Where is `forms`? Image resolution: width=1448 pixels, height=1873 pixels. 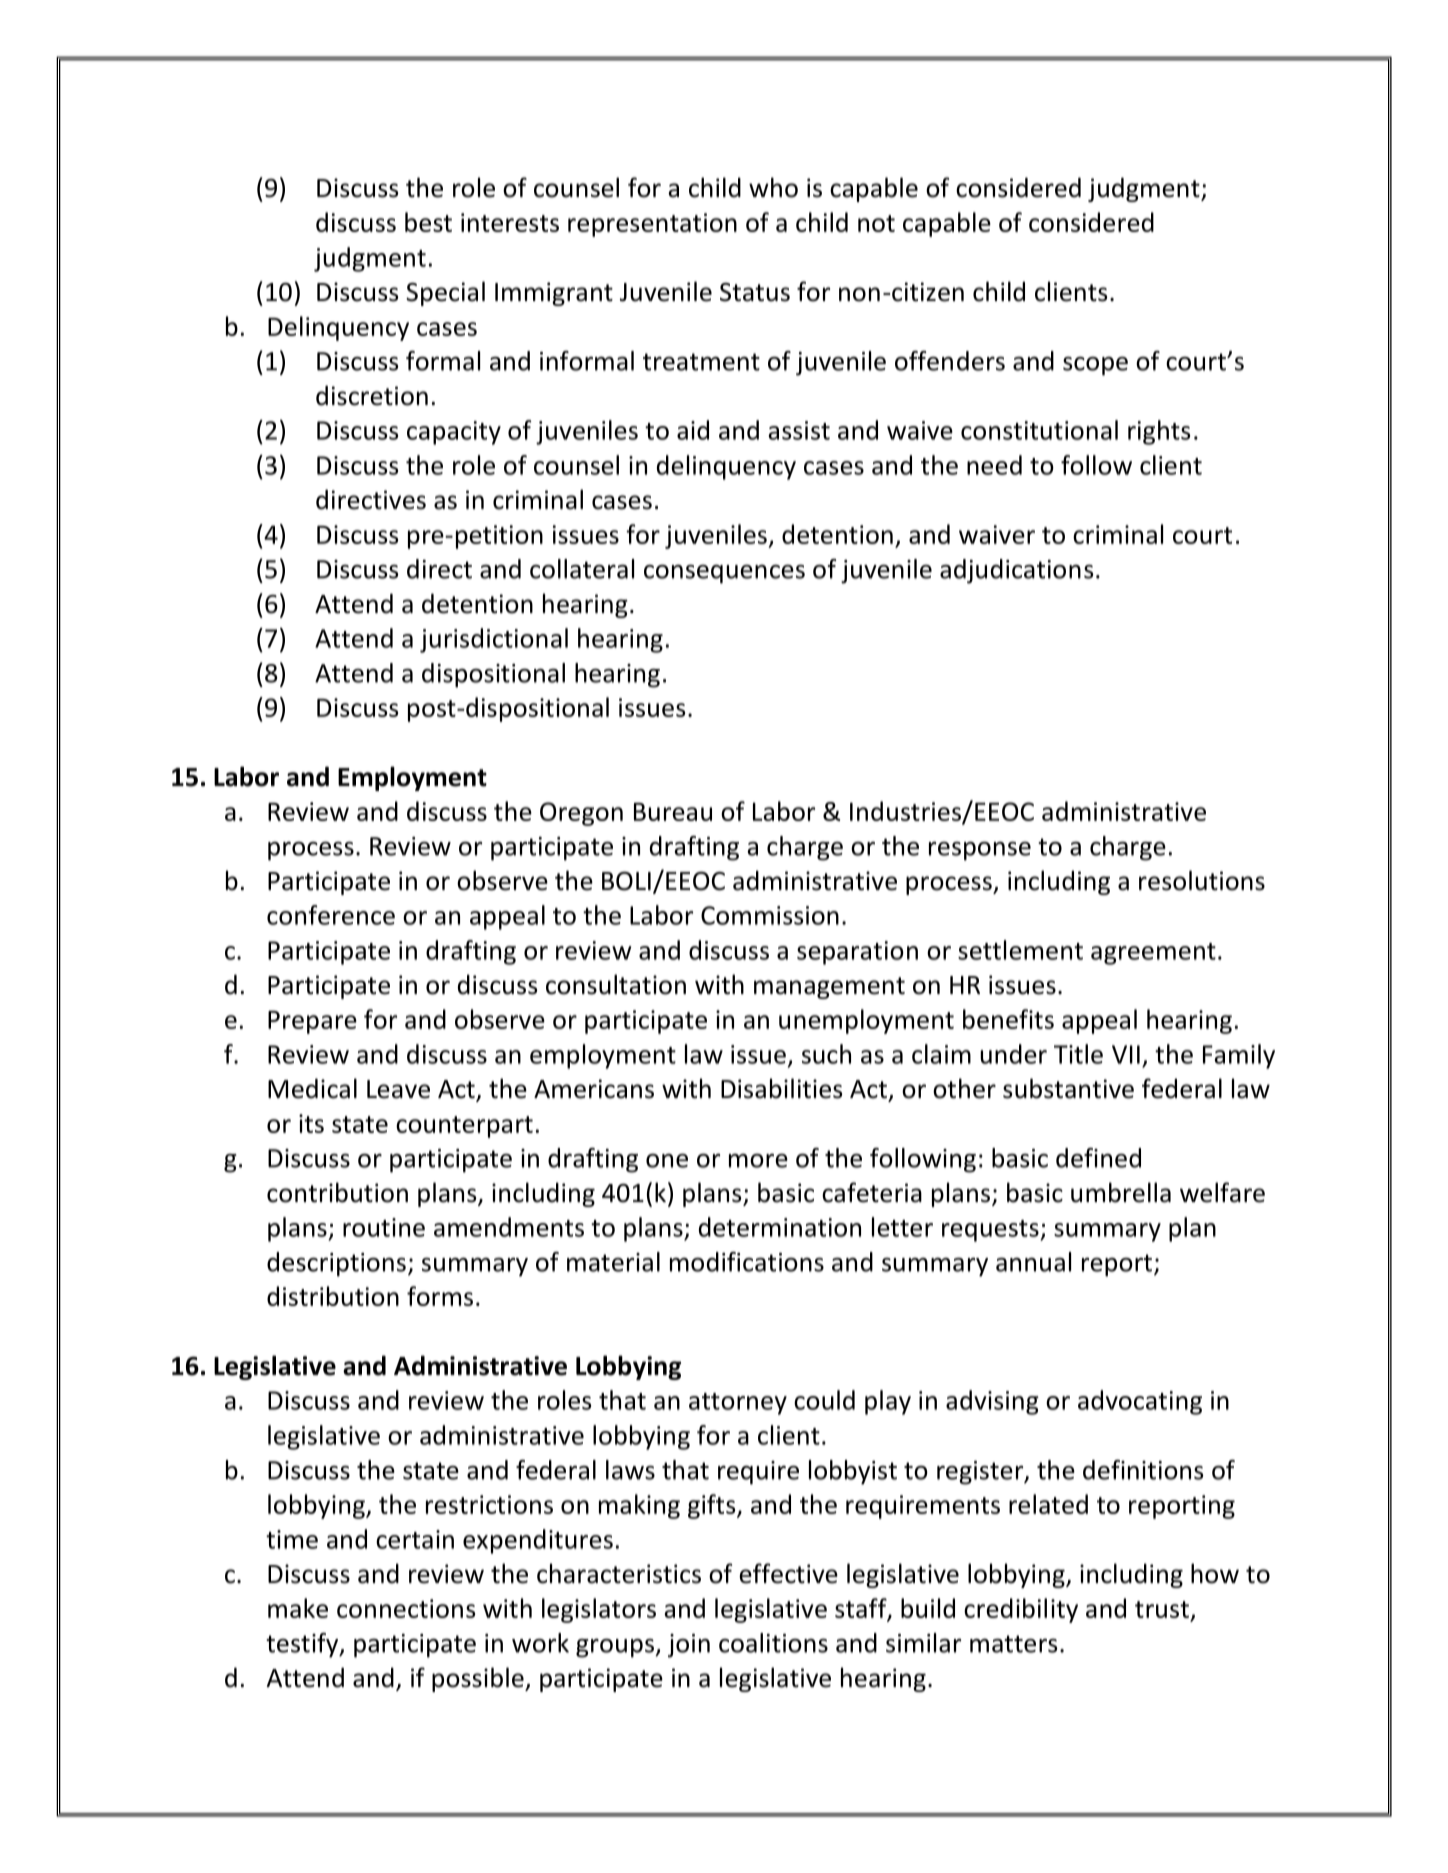 forms is located at coordinates (440, 1296).
